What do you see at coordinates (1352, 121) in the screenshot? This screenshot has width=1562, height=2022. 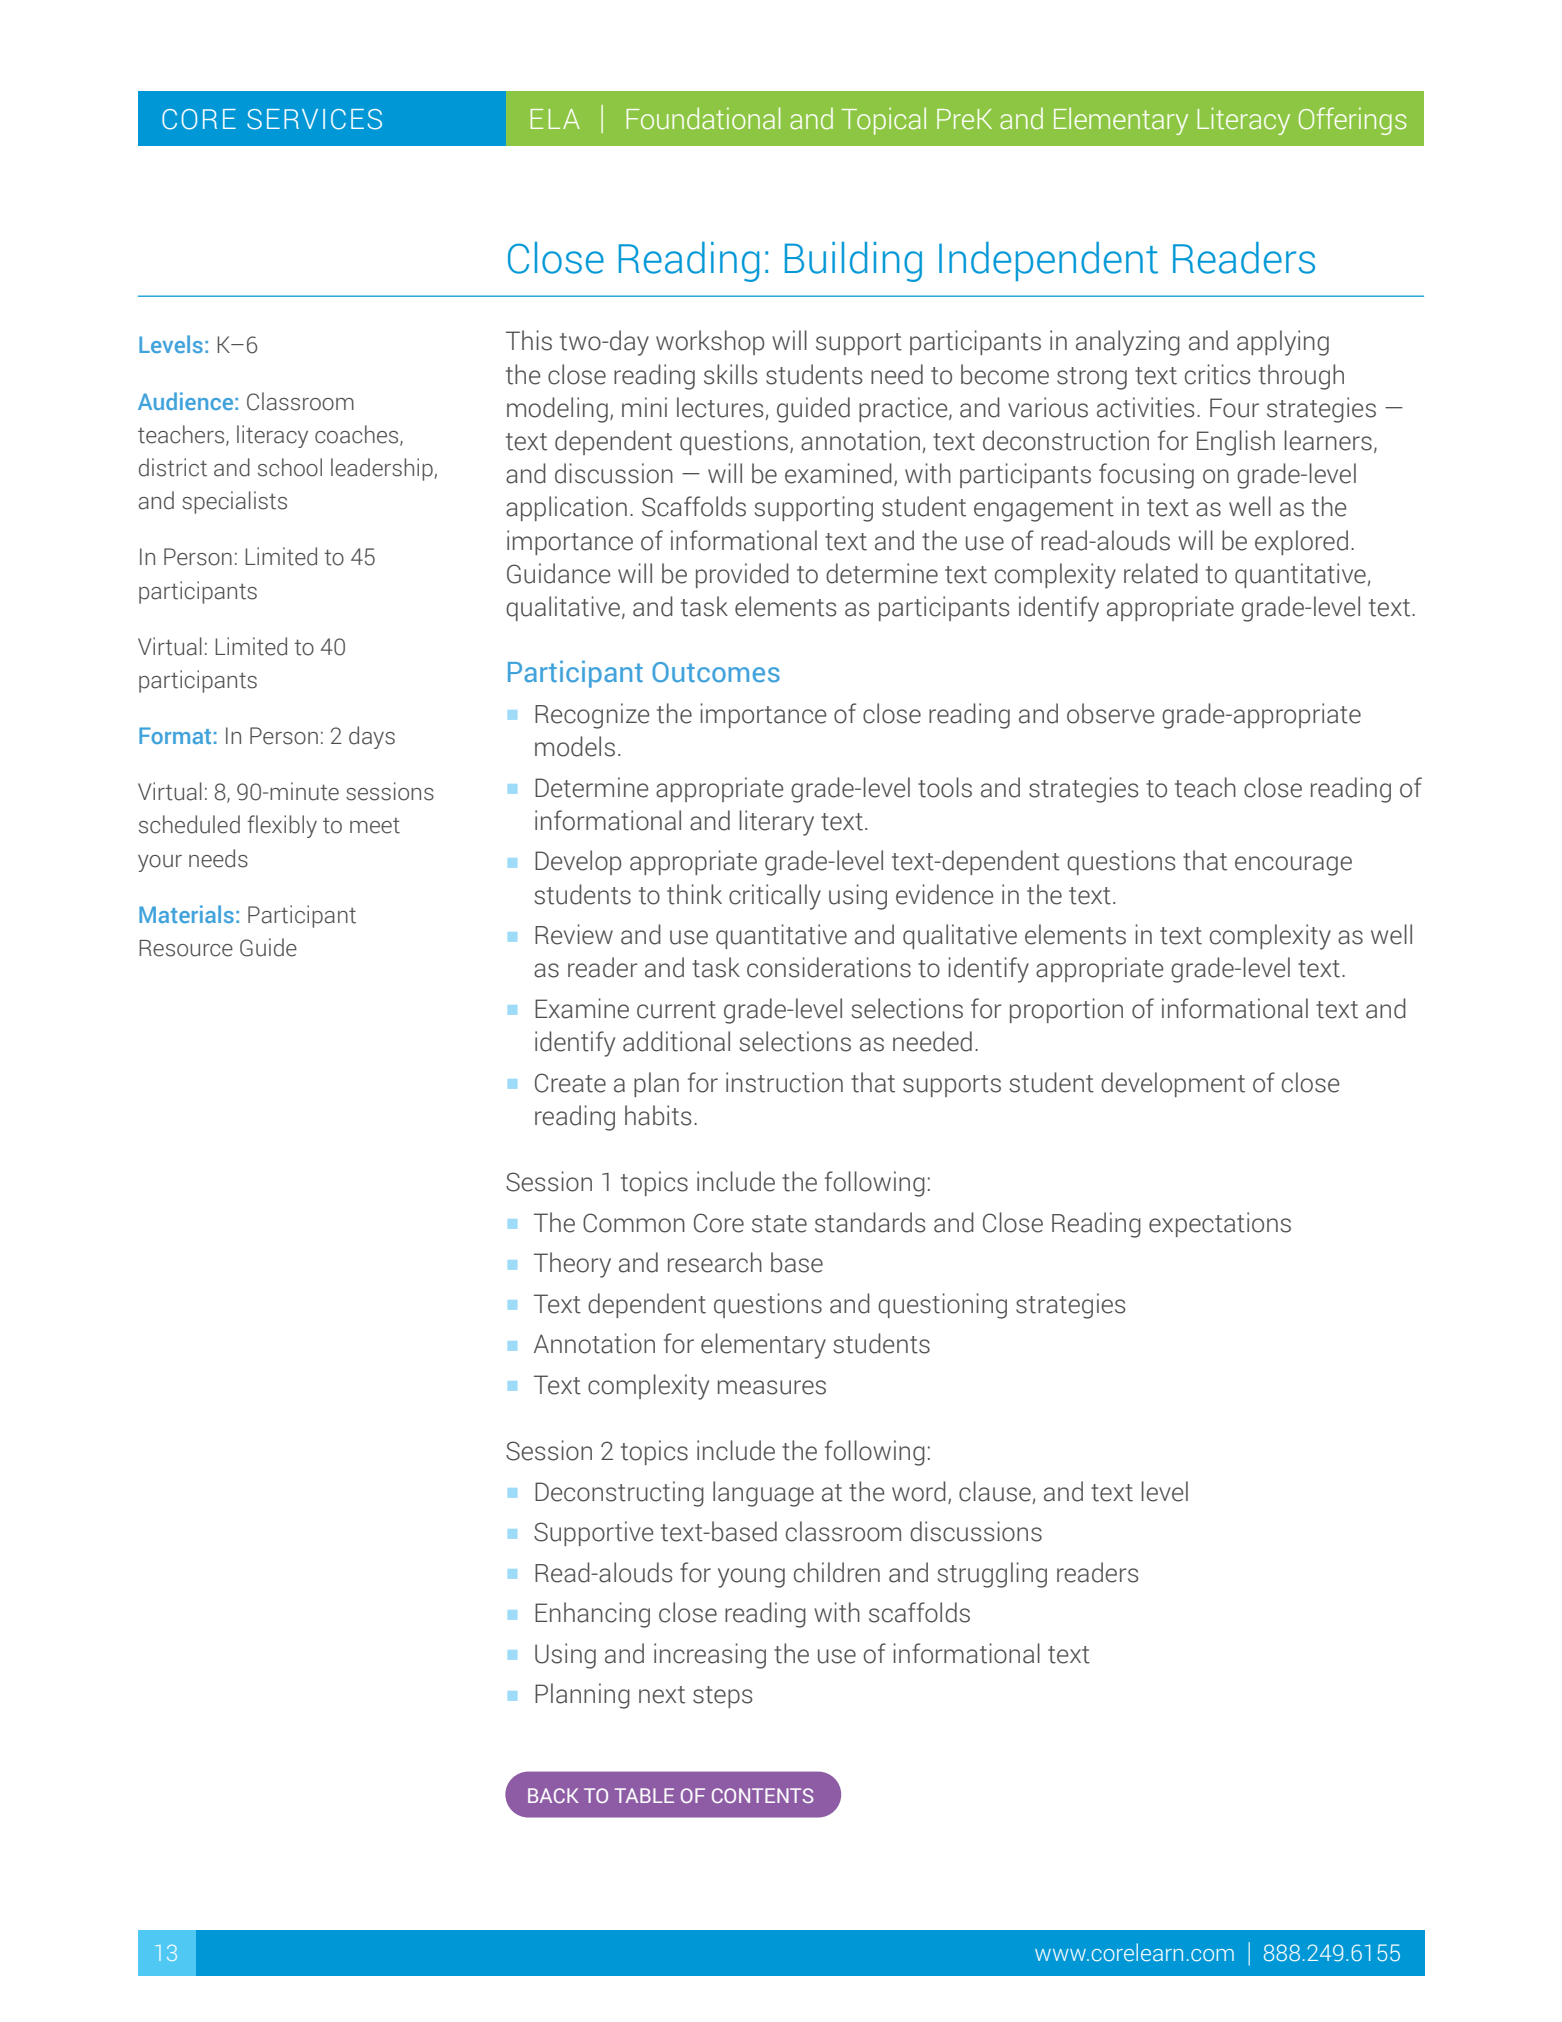 I see `Offerings` at bounding box center [1352, 121].
